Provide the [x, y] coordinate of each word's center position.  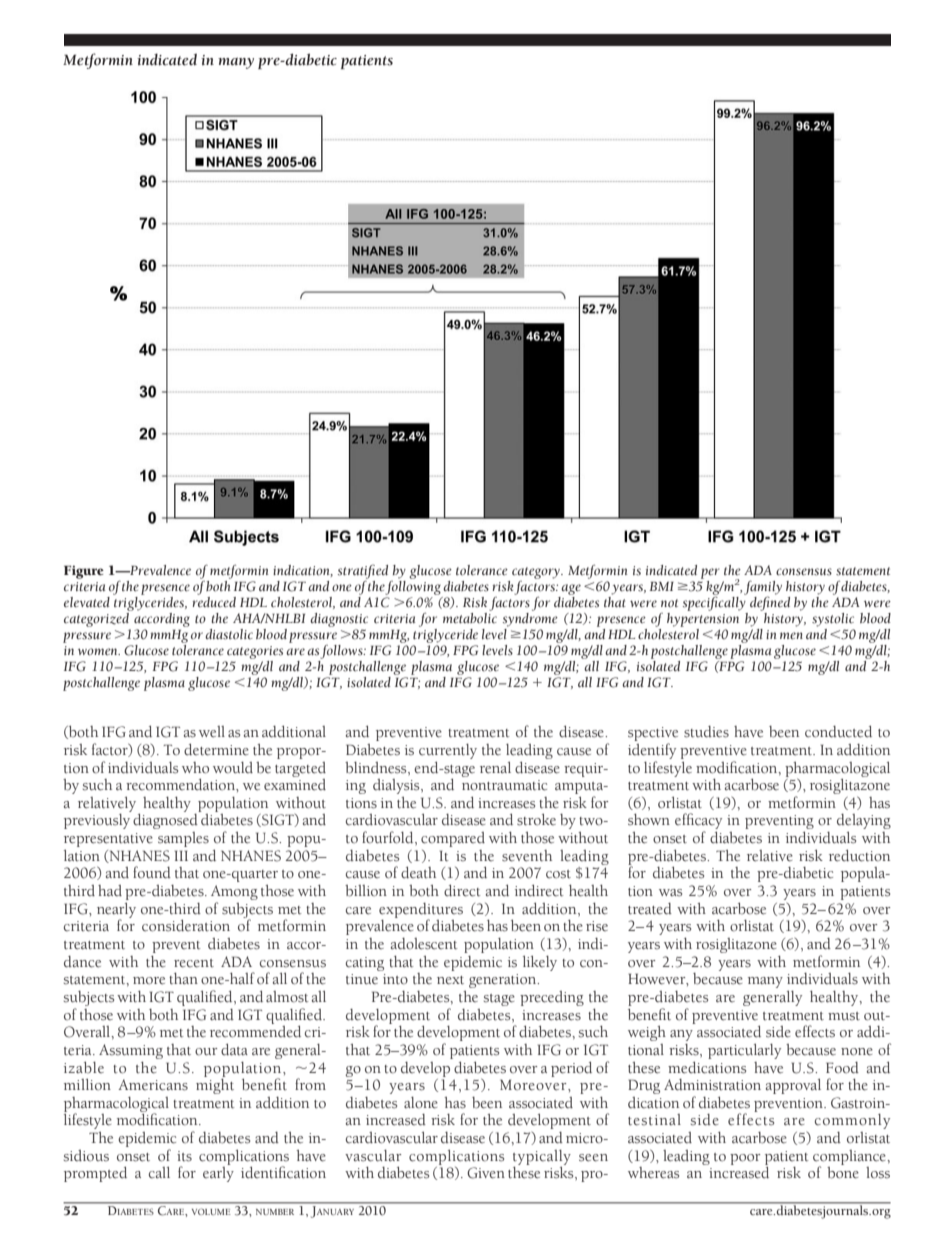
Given [486, 1173]
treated [650, 909]
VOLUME [211, 1211]
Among [234, 894]
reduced [214, 601]
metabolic [470, 617]
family [763, 588]
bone [843, 1173]
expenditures [421, 911]
